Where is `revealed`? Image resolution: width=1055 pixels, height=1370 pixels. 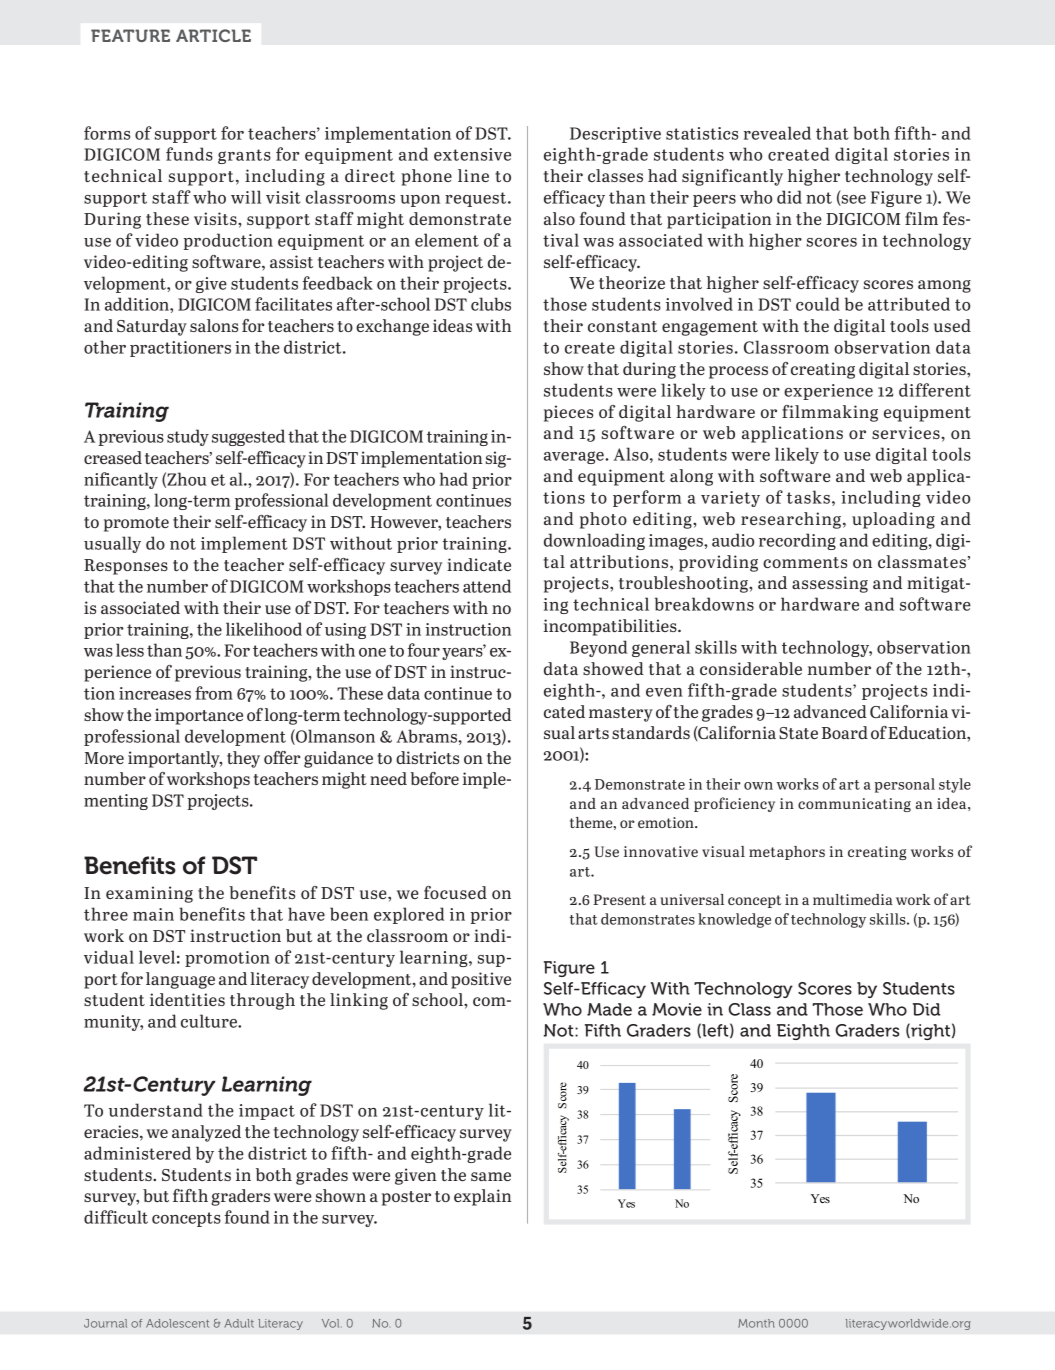
revealed is located at coordinates (777, 133).
